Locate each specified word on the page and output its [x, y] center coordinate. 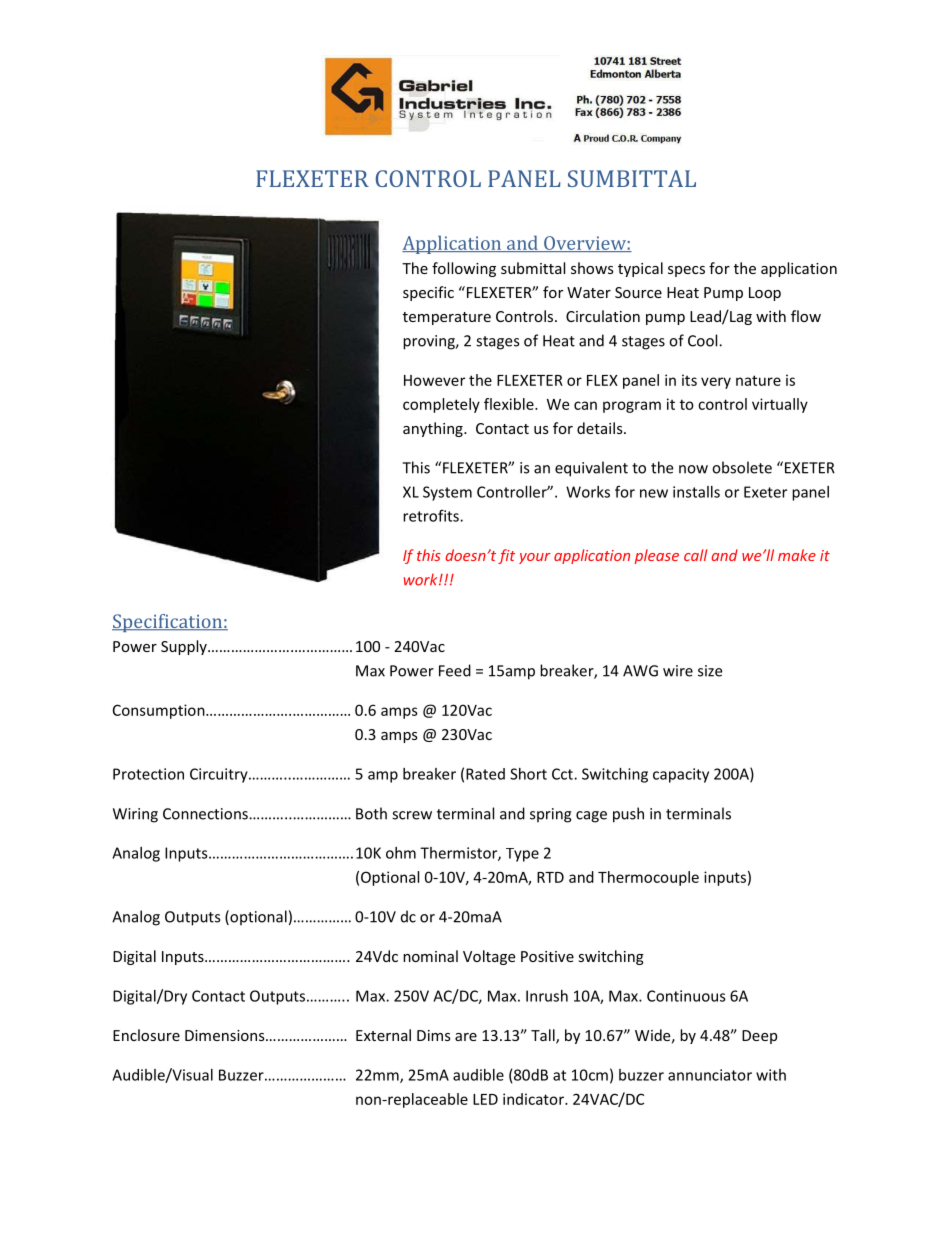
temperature [447, 318]
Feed [455, 670]
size [710, 671]
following [464, 269]
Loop [765, 294]
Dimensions [226, 1035]
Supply [185, 647]
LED [485, 1099]
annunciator [710, 1075]
